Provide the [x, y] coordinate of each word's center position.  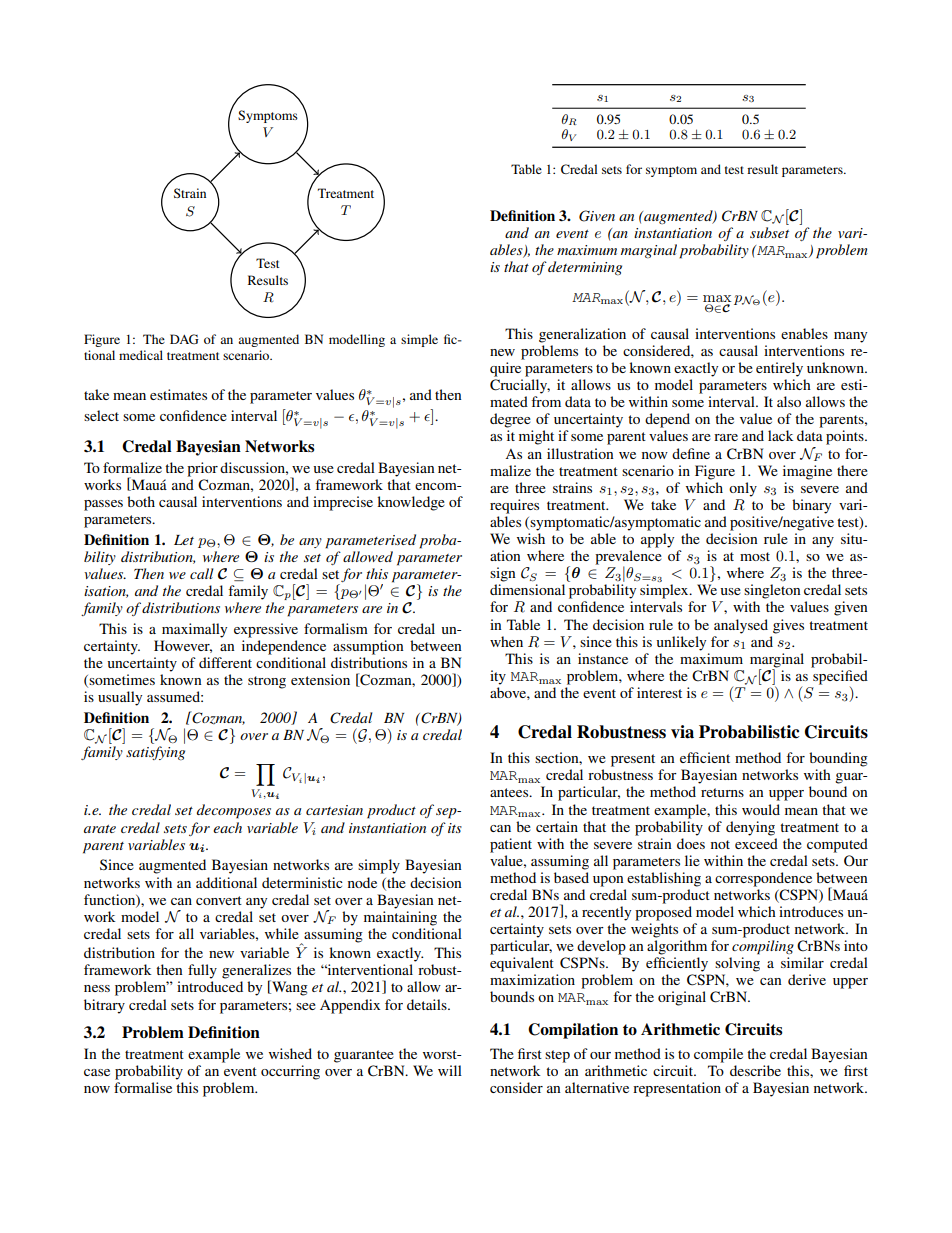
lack [781, 435]
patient [511, 845]
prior [202, 469]
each [227, 827]
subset [769, 232]
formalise [143, 1087]
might [536, 437]
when [506, 641]
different [225, 662]
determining [585, 268]
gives [788, 626]
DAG [184, 339]
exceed [756, 843]
